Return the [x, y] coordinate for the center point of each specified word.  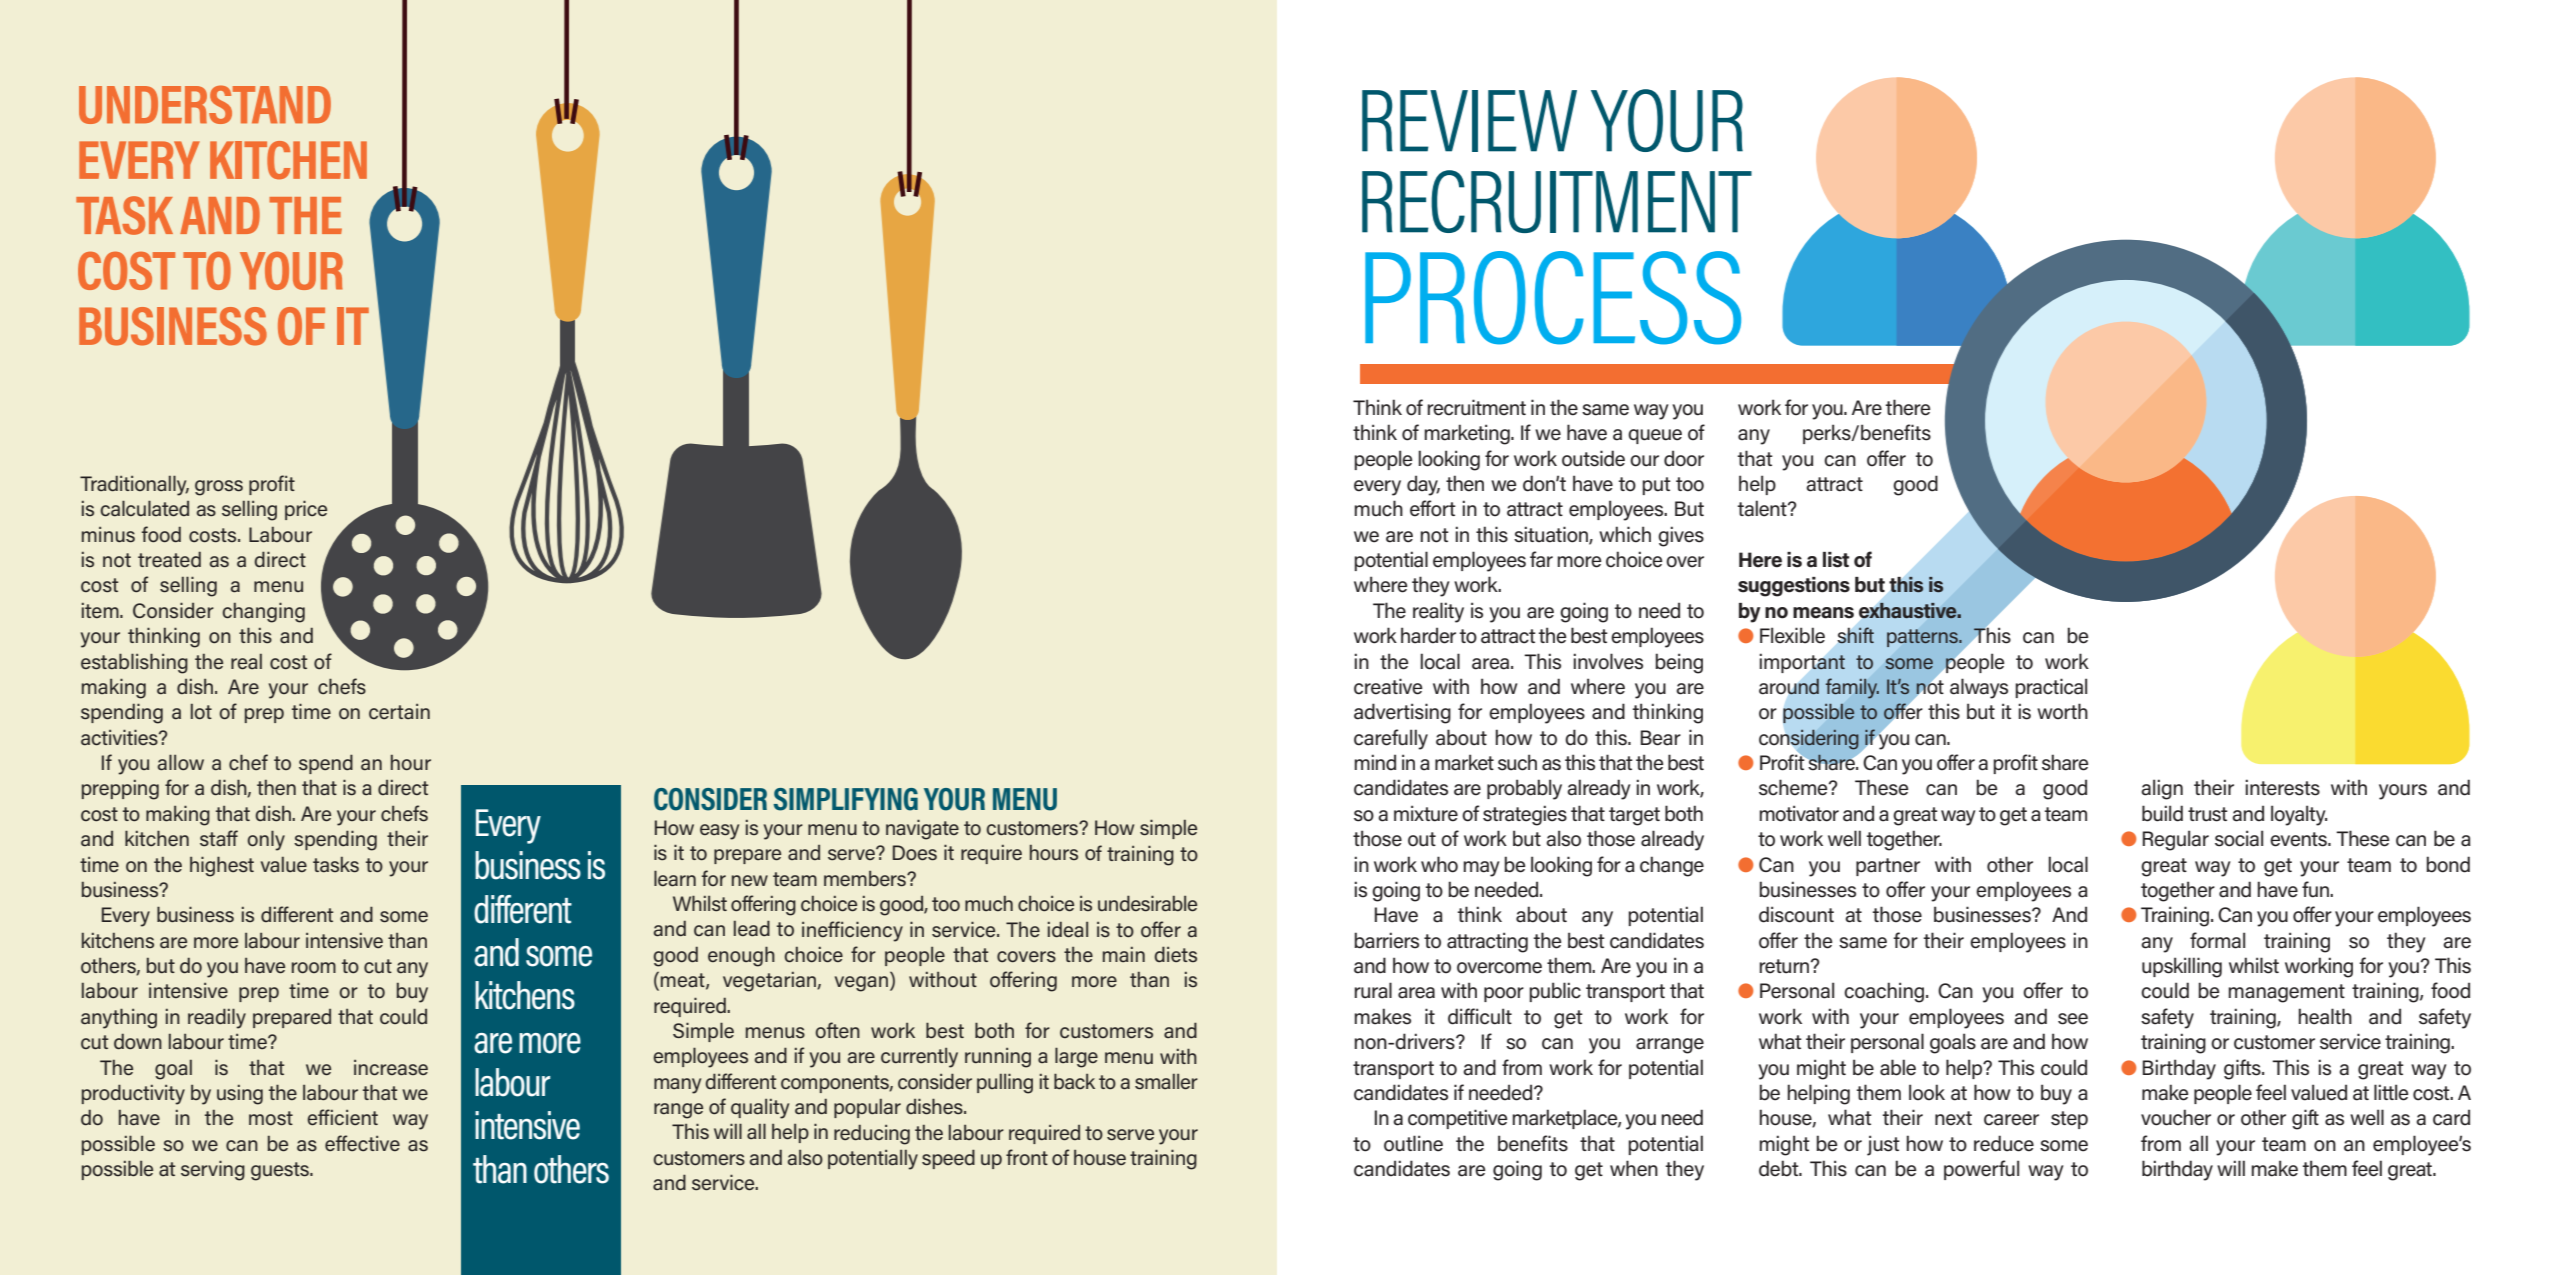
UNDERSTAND [205, 104]
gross [219, 488]
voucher [2176, 1117]
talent [1763, 508]
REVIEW [1469, 121]
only [266, 840]
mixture [1426, 813]
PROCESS [1553, 298]
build [2162, 813]
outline [1413, 1143]
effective [362, 1143]
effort [1433, 508]
